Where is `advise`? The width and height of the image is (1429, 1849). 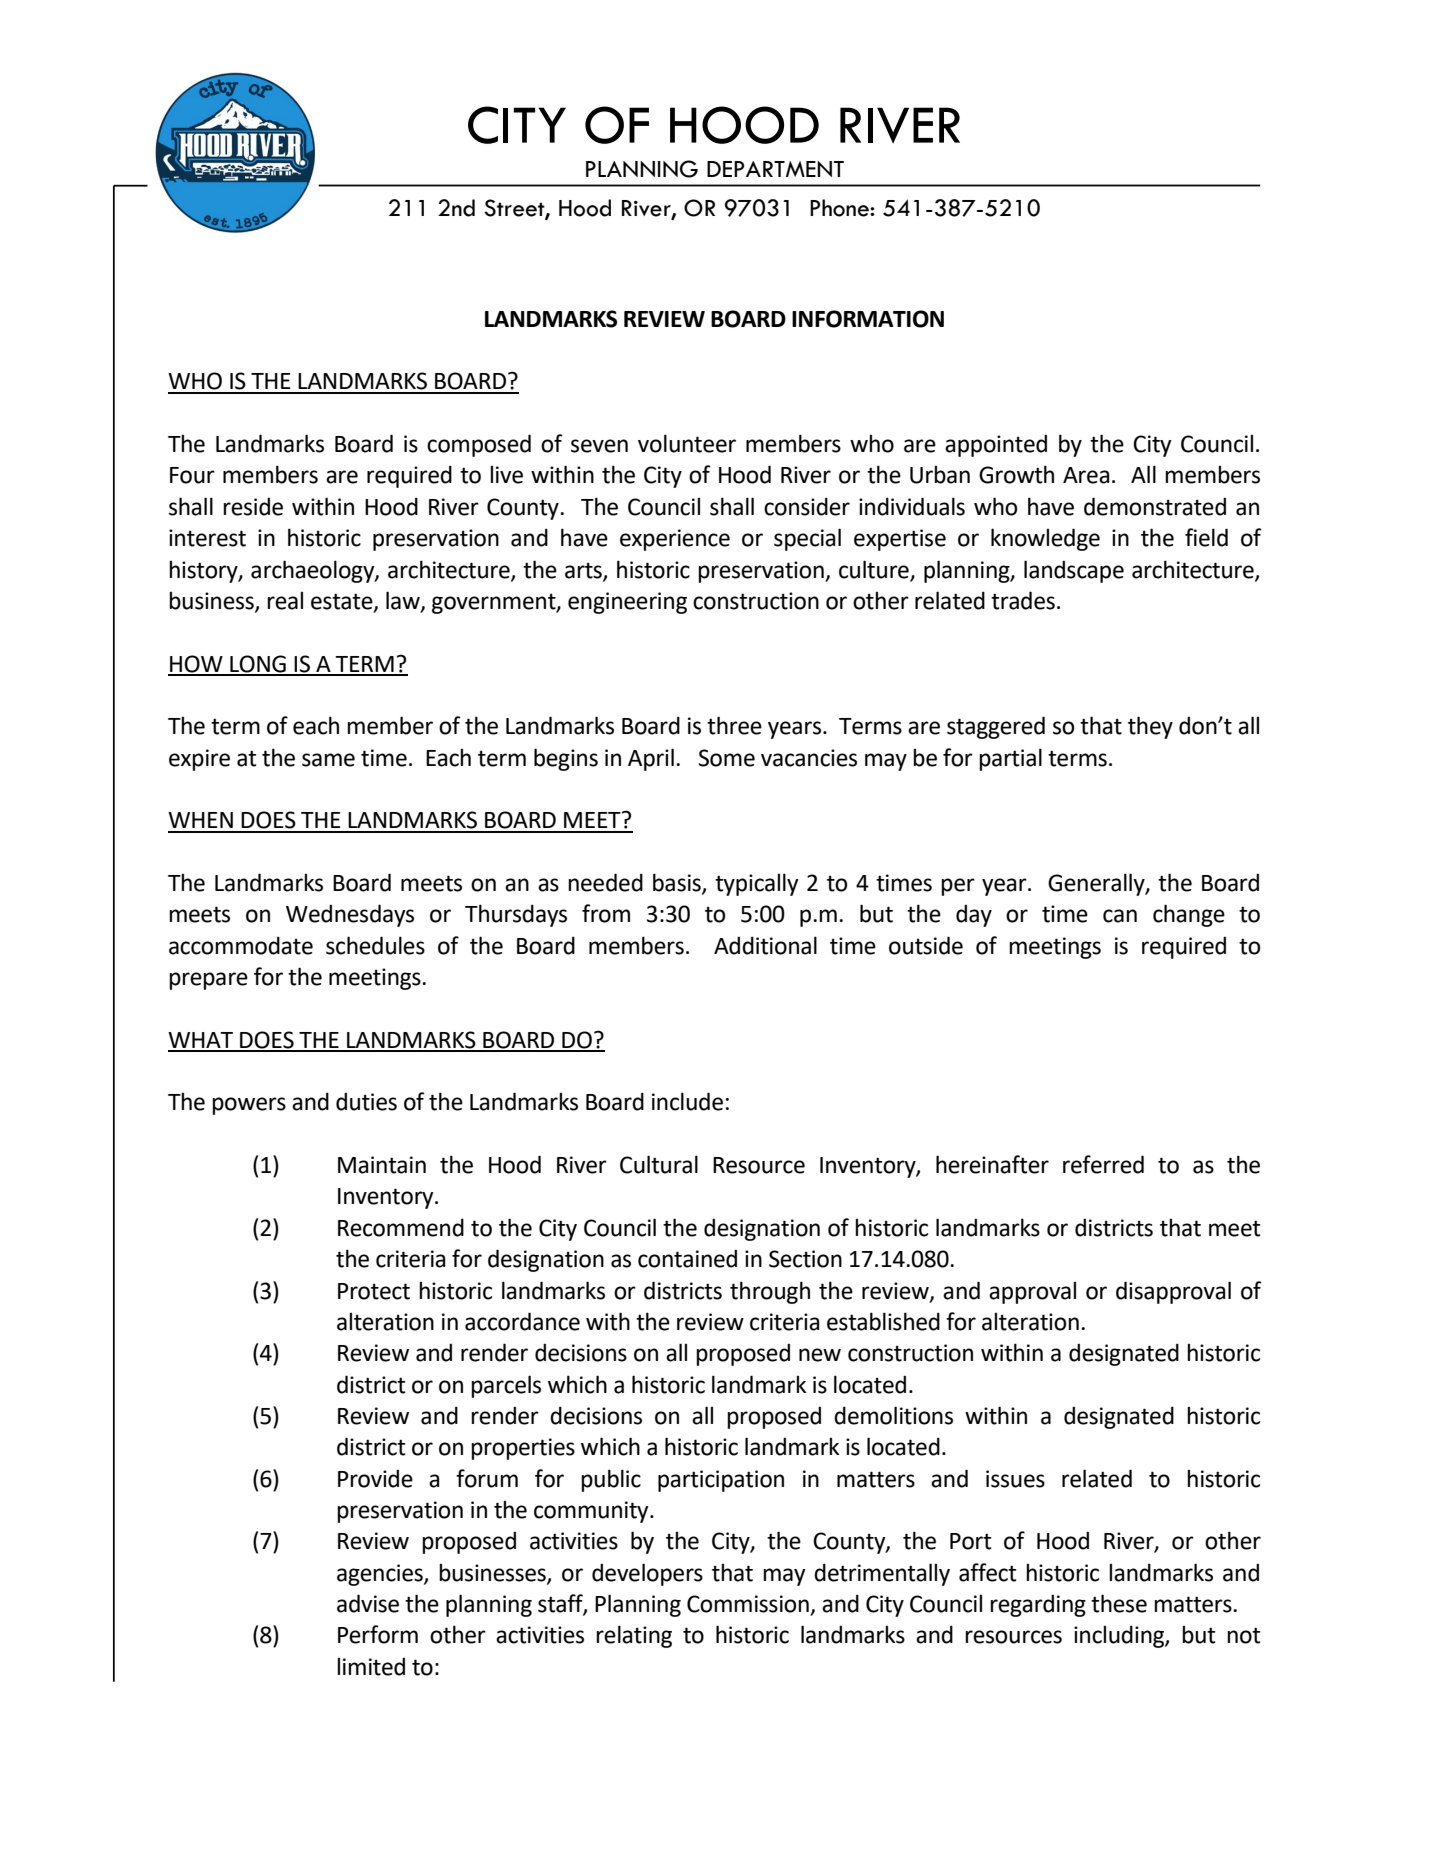 advise is located at coordinates (368, 1603).
